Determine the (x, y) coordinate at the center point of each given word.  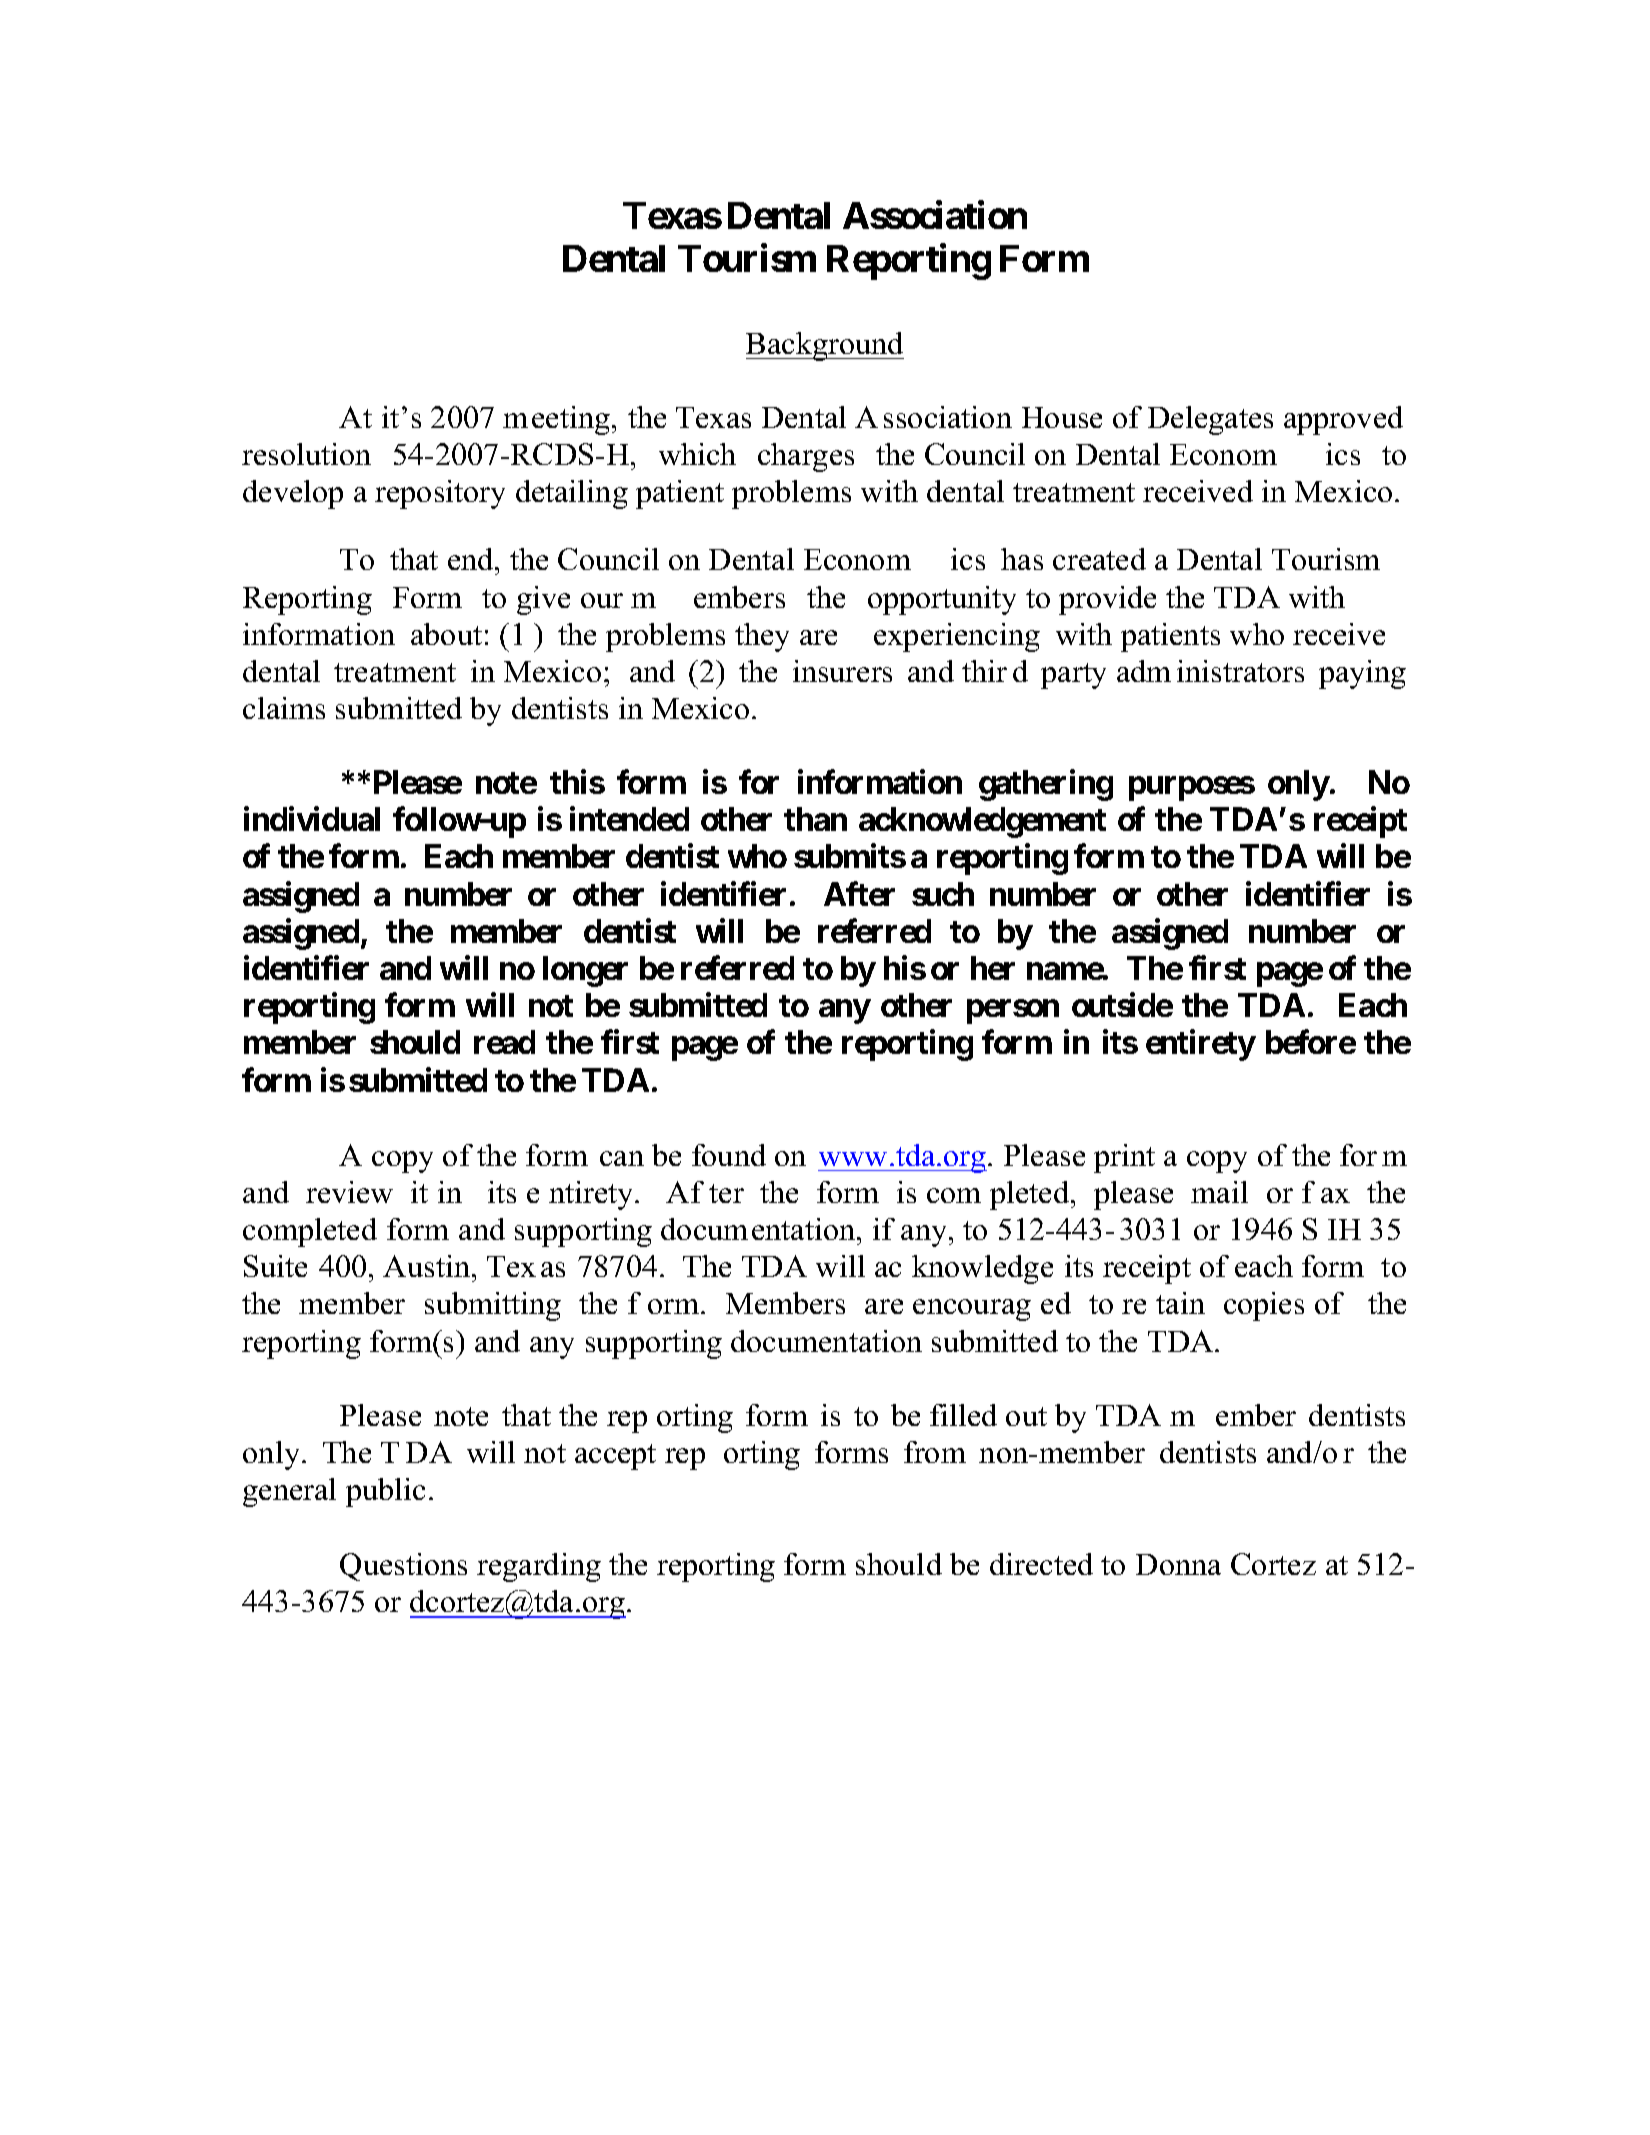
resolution (306, 454)
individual (312, 819)
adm (1144, 671)
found (729, 1155)
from (935, 1452)
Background (825, 346)
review (349, 1192)
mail (1219, 1192)
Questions (403, 1567)
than (815, 819)
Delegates (1210, 420)
